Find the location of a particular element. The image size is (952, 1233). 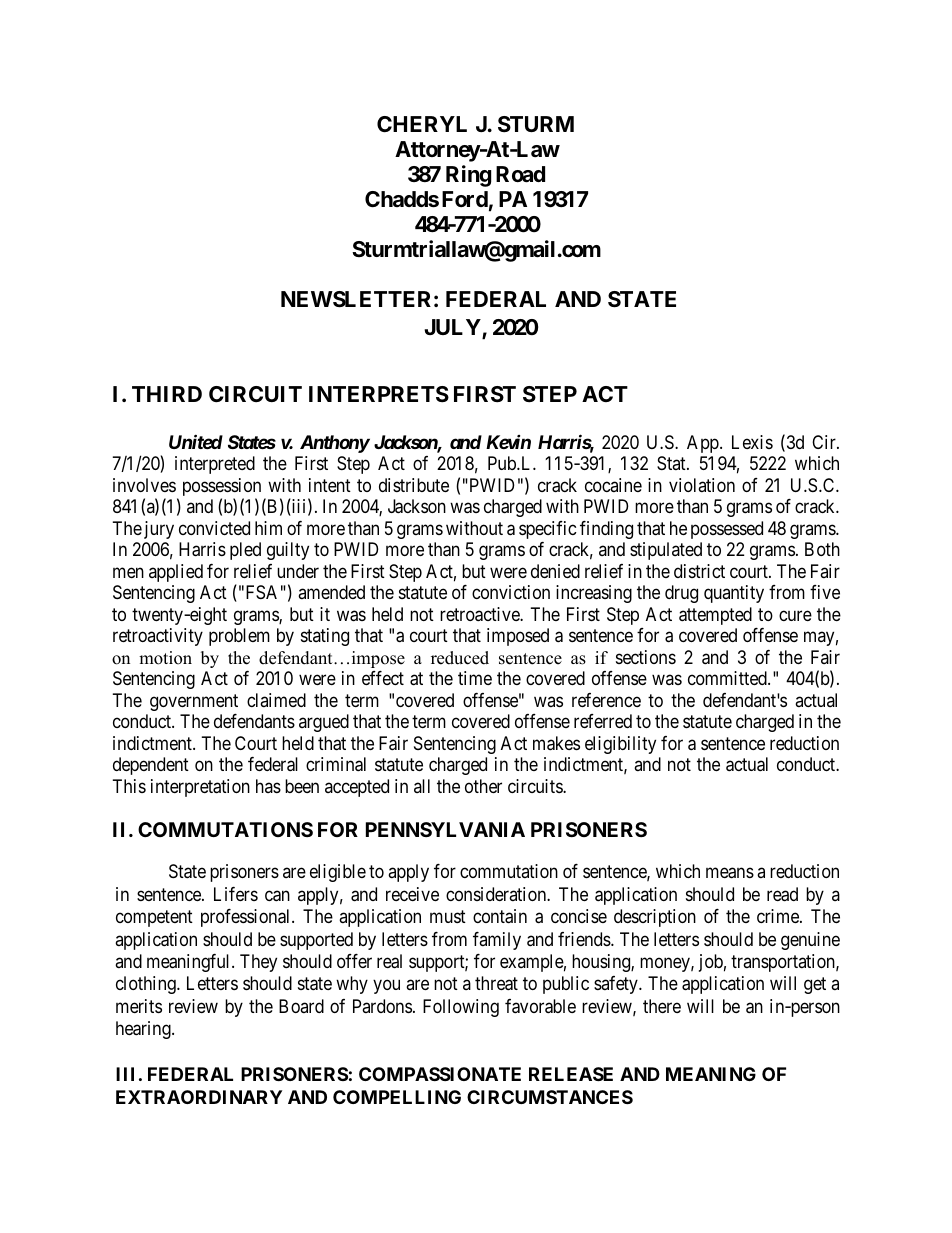

problem is located at coordinates (239, 637).
